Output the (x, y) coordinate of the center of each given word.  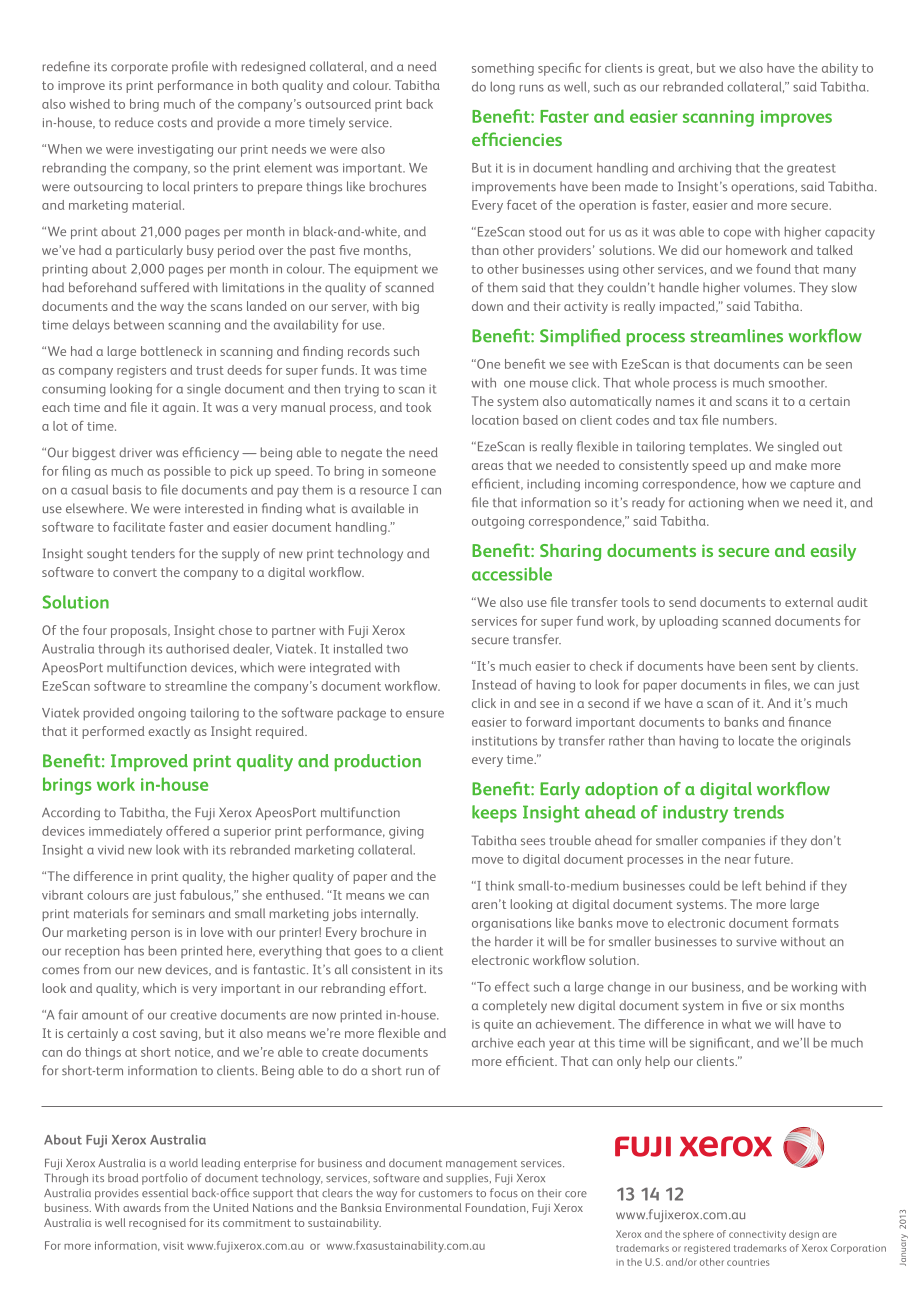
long (503, 88)
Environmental (423, 1207)
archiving (704, 169)
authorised (197, 648)
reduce (134, 122)
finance (809, 722)
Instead (494, 685)
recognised (157, 1224)
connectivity (757, 1235)
